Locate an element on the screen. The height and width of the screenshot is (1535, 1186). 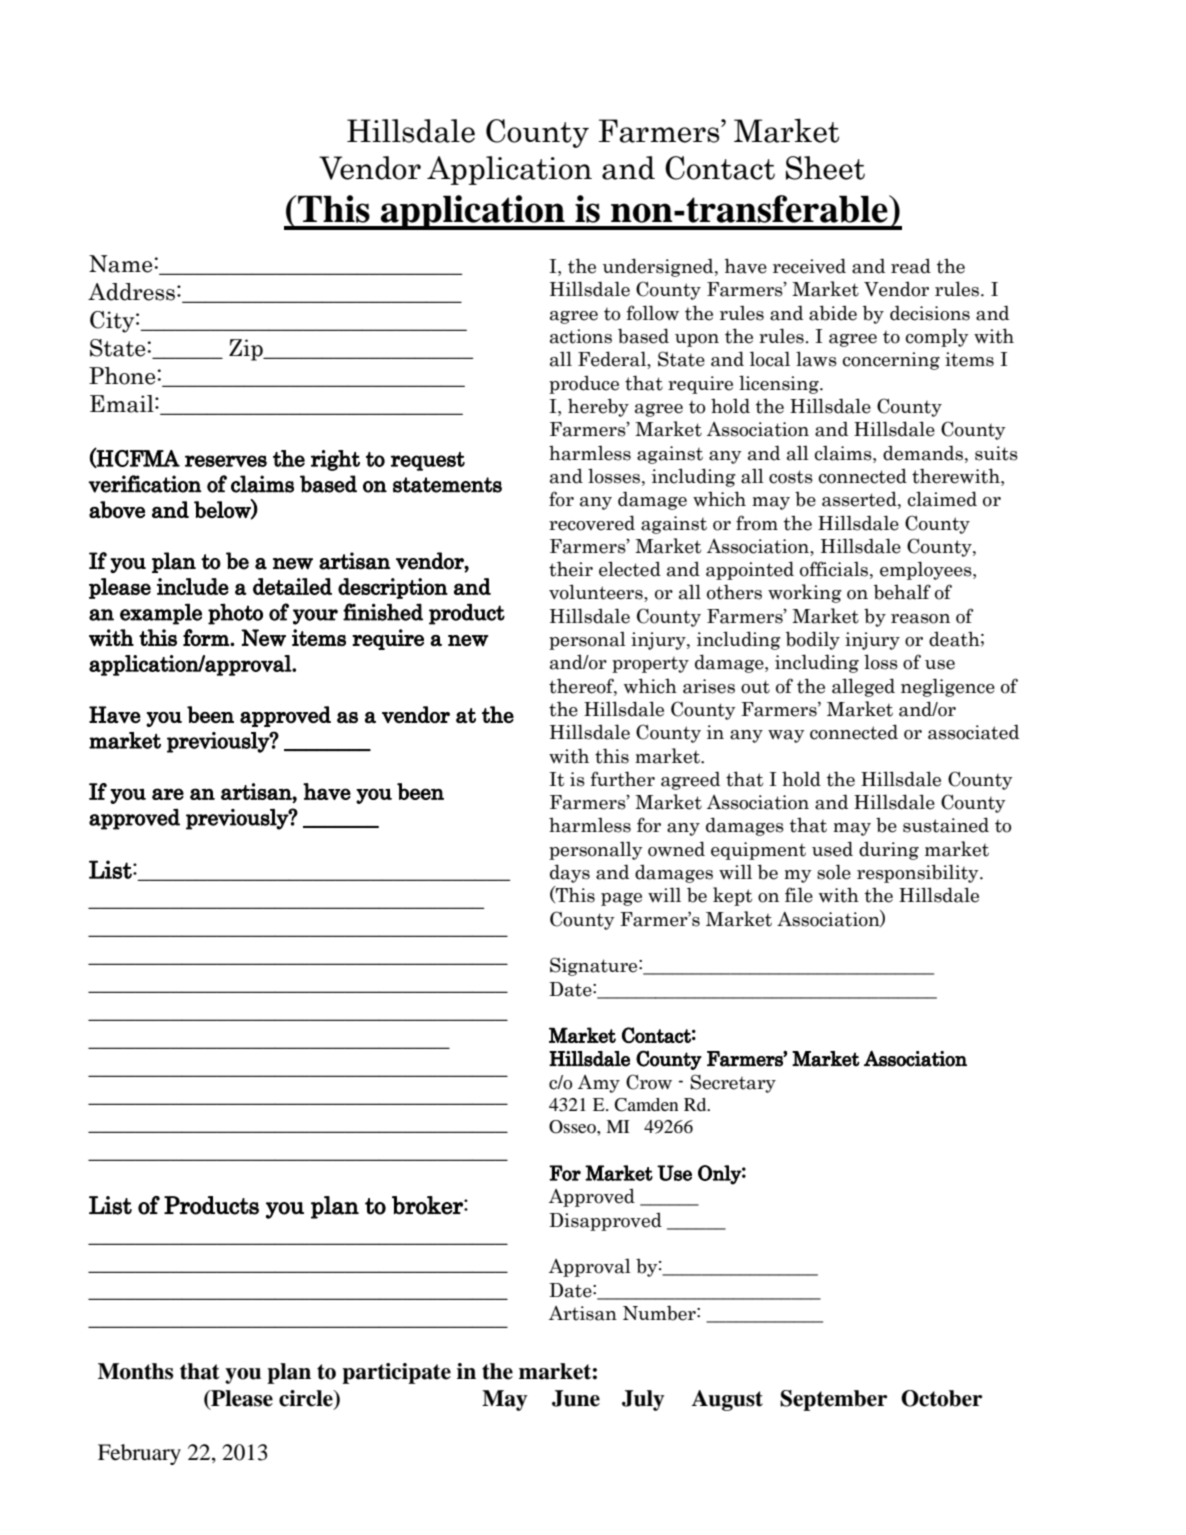
June is located at coordinates (576, 1398).
